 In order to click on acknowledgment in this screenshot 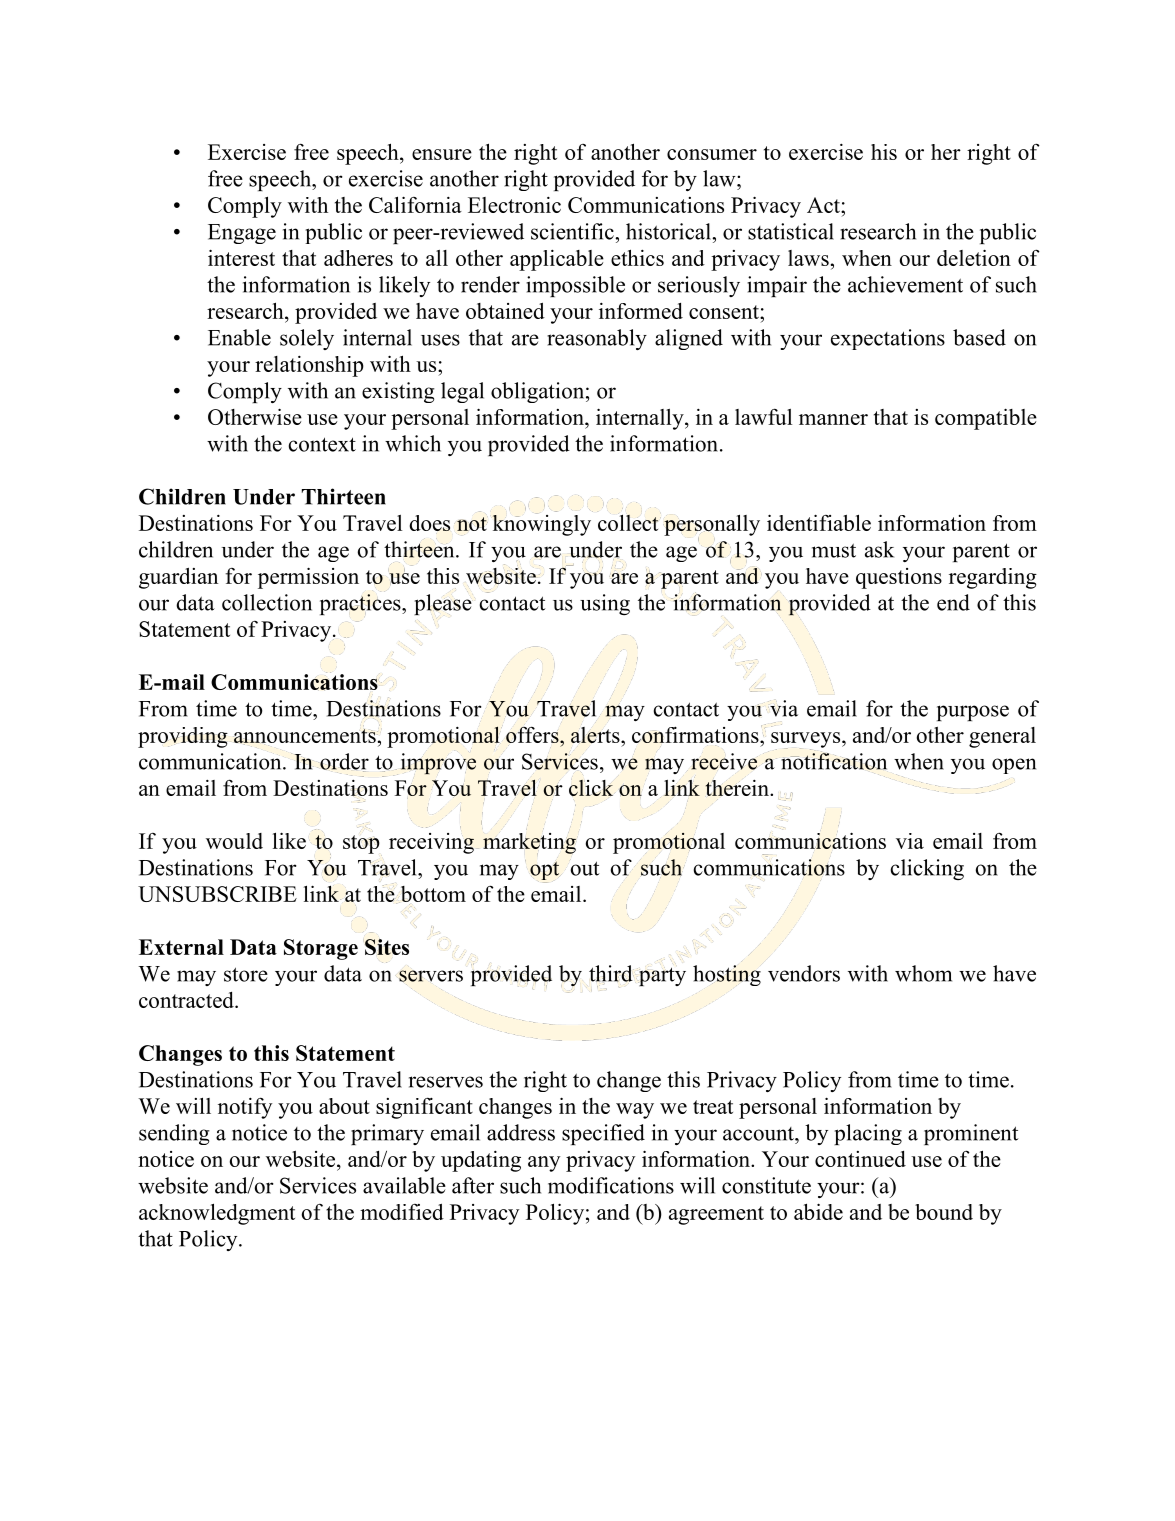, I will do `click(217, 1214)`.
